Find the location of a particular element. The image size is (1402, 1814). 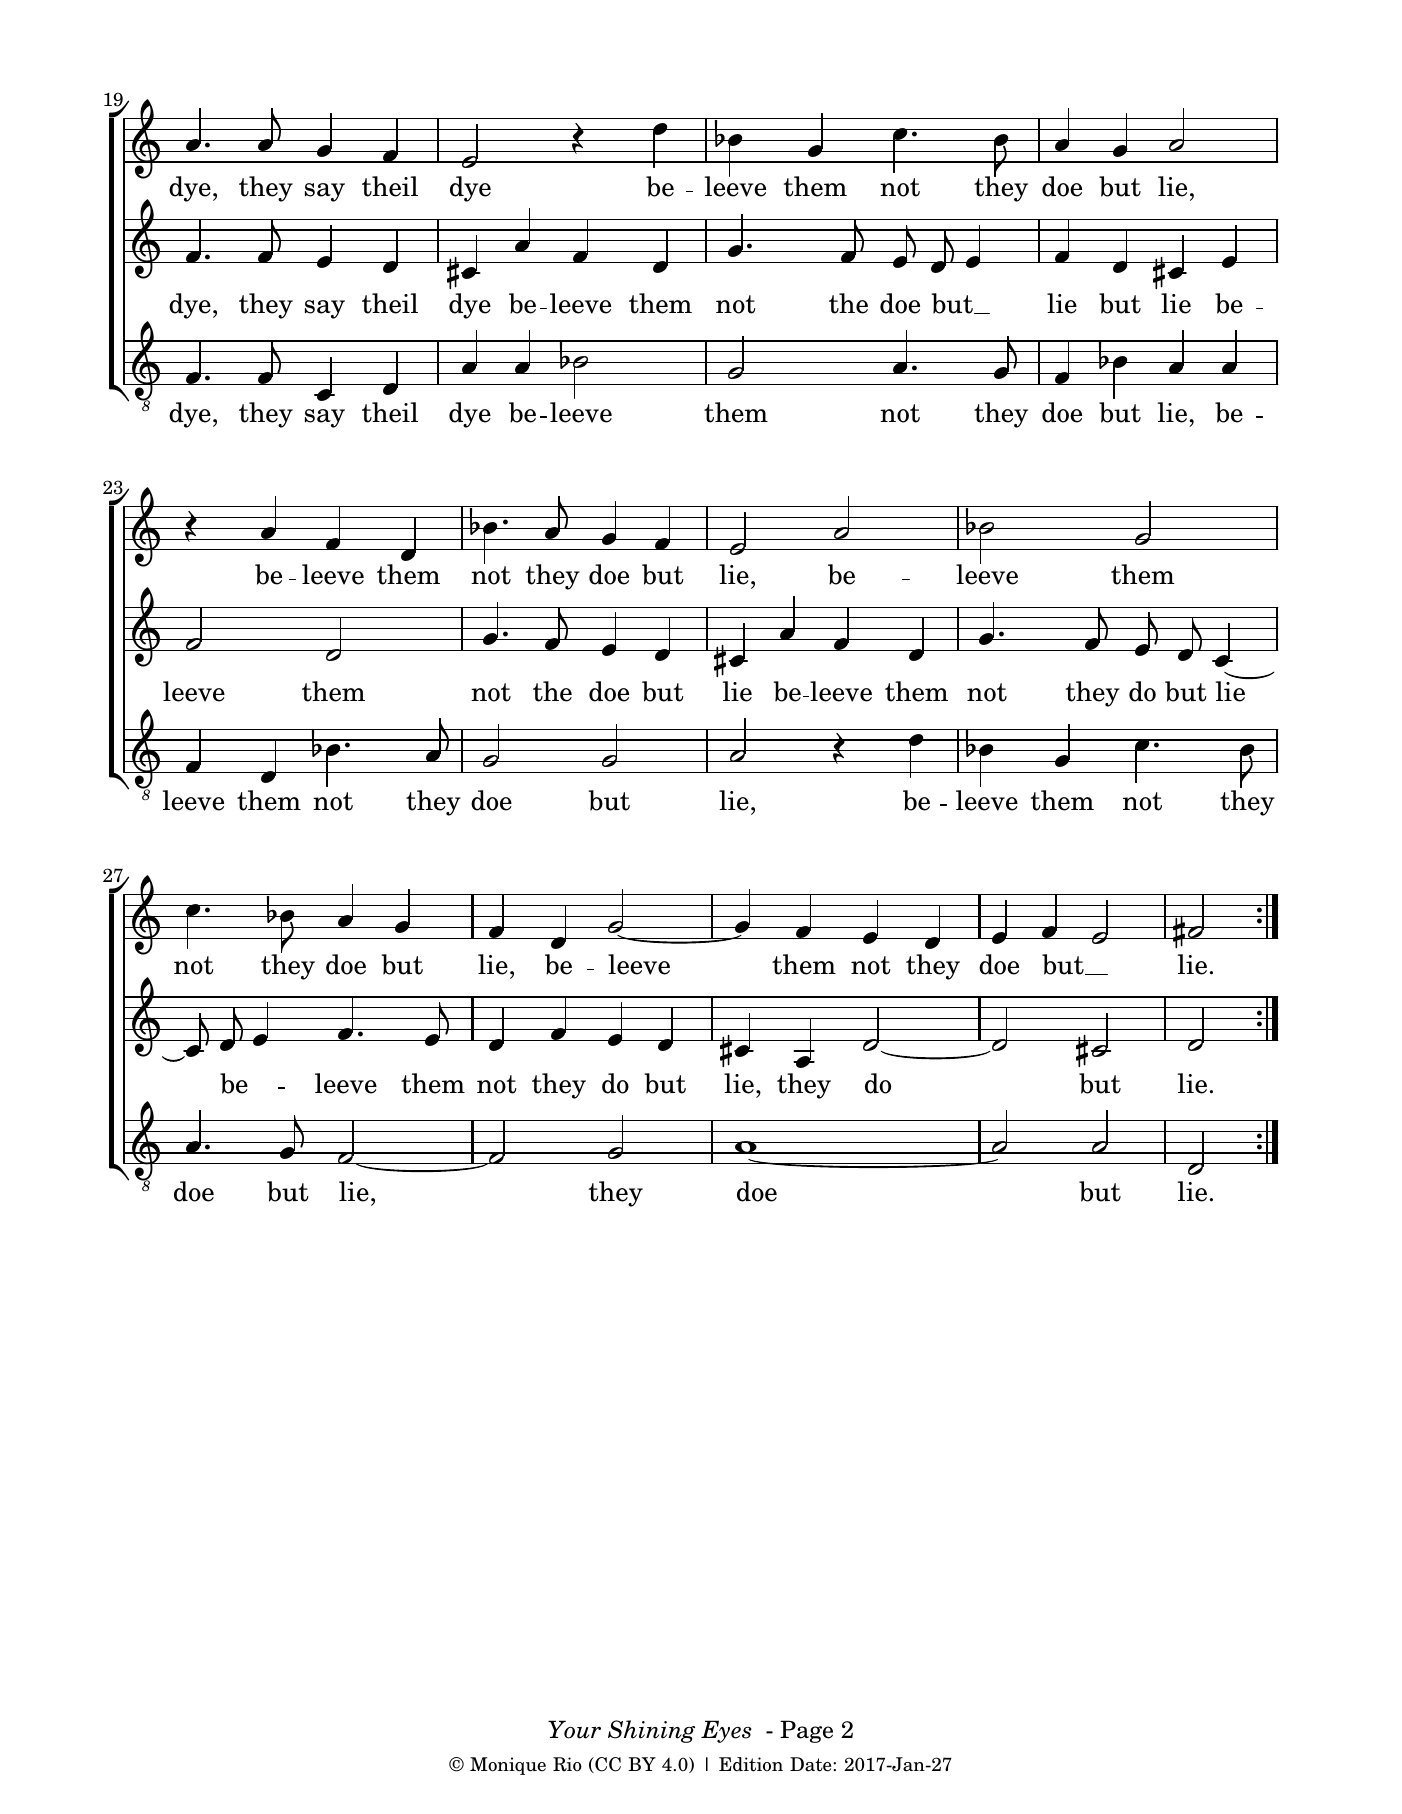

Eyes is located at coordinates (726, 1731).
